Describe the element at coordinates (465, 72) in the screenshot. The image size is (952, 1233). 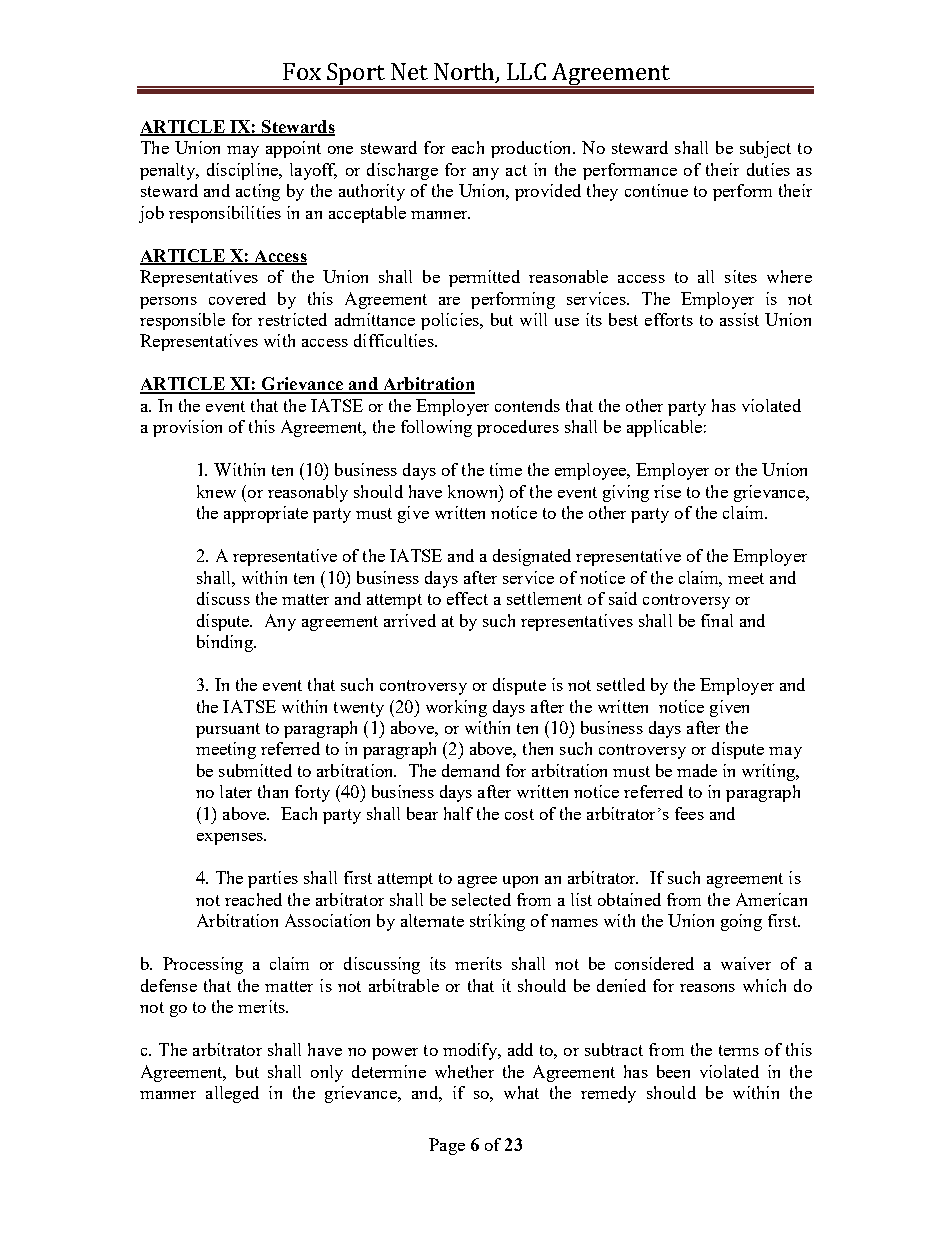
I see `North` at that location.
